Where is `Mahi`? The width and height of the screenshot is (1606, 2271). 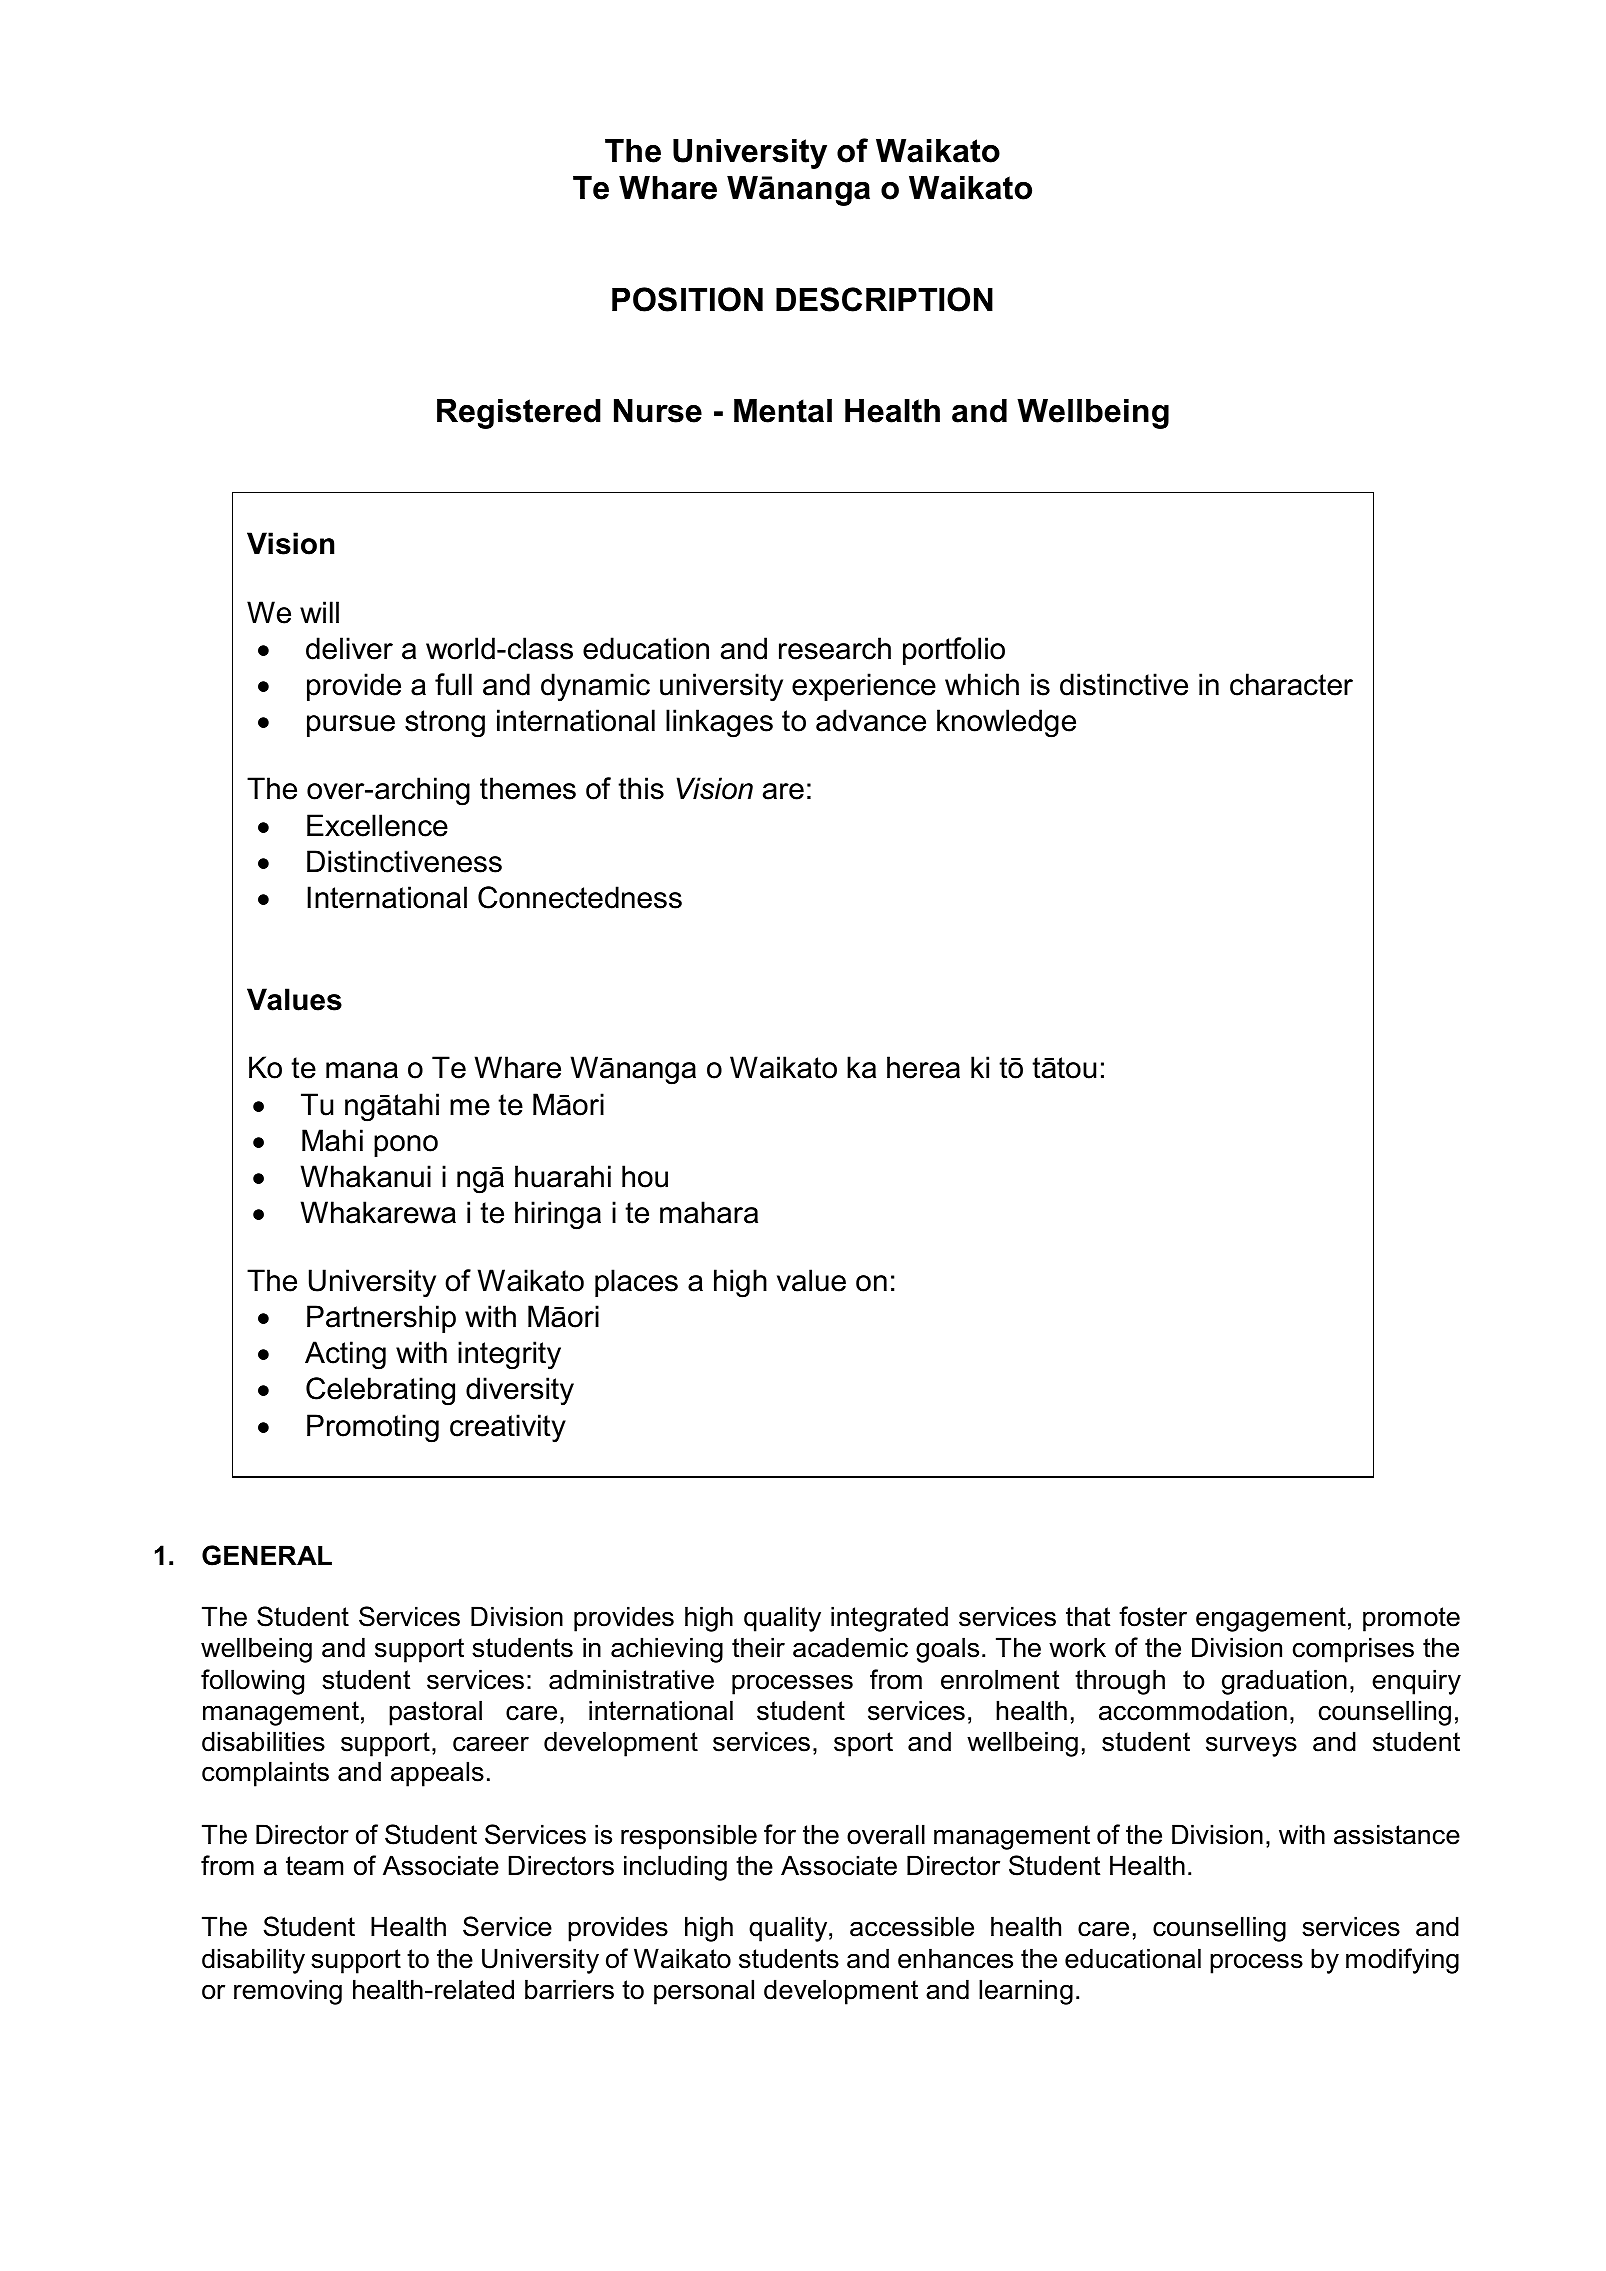
Mahi is located at coordinates (332, 1140).
